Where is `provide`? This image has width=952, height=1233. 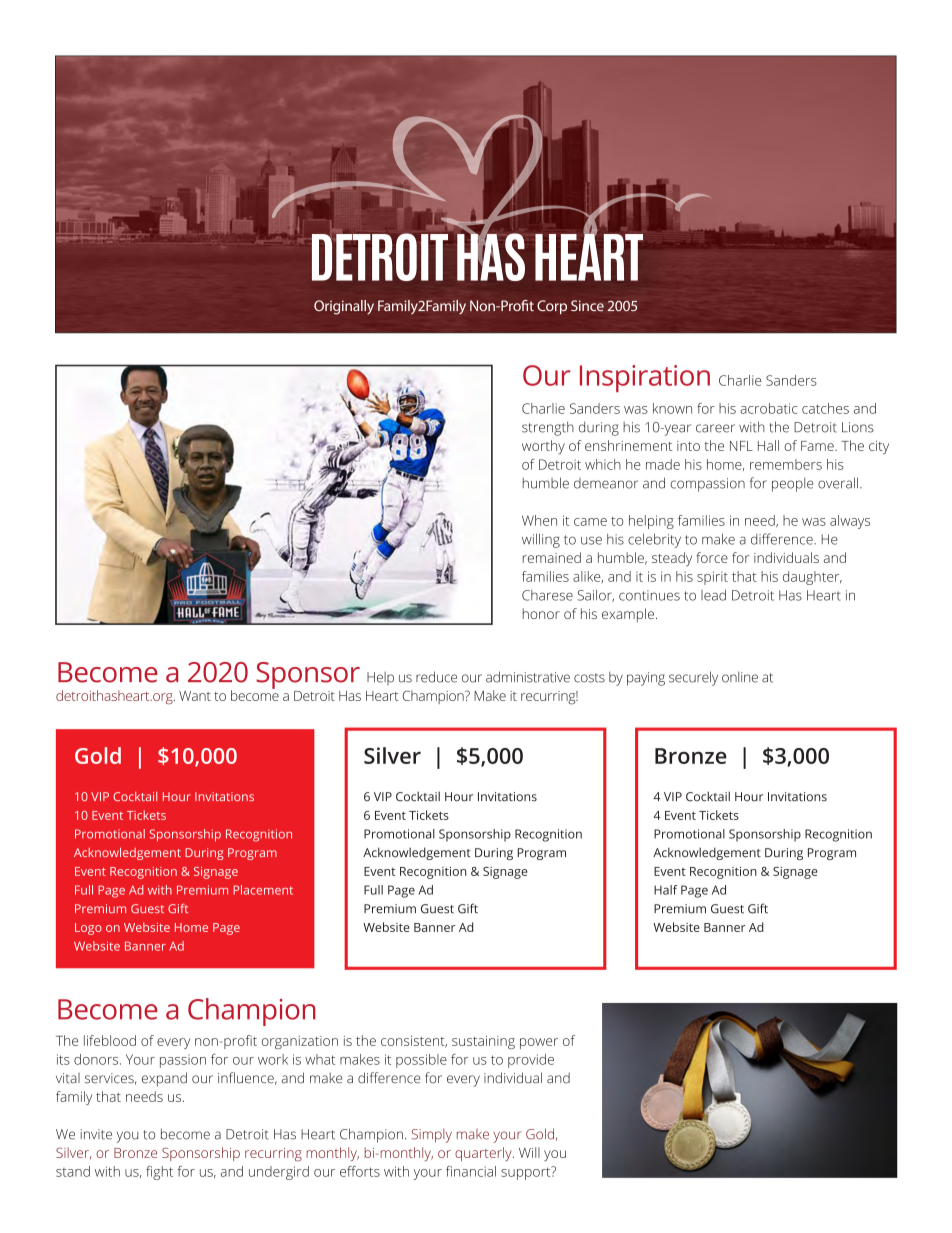 provide is located at coordinates (531, 1061).
